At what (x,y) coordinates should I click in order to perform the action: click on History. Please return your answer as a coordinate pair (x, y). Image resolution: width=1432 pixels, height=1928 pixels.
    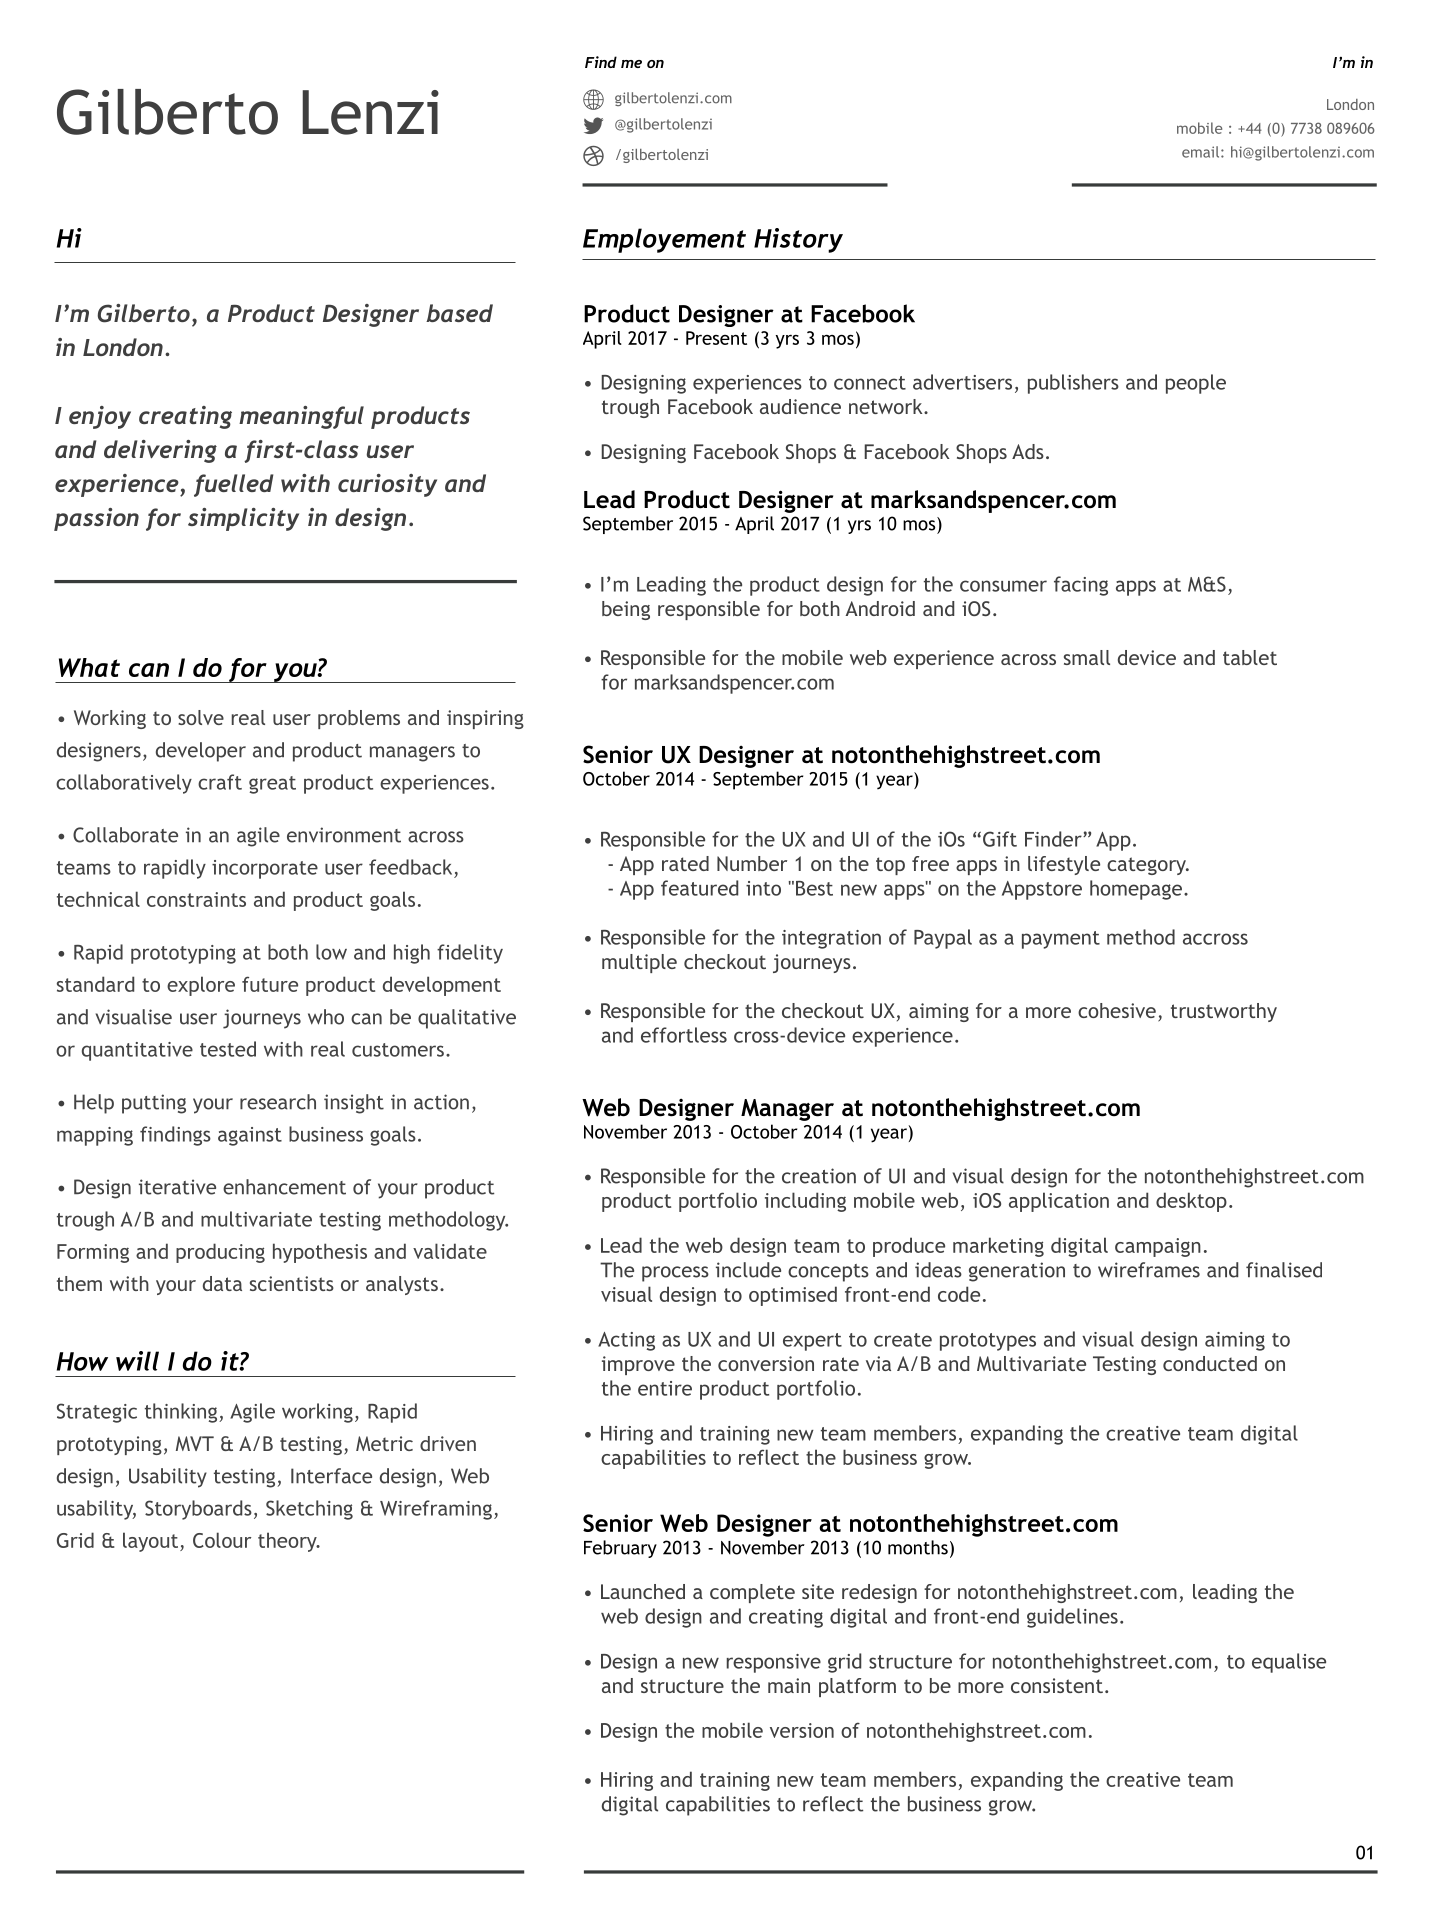
    Looking at the image, I should click on (798, 240).
